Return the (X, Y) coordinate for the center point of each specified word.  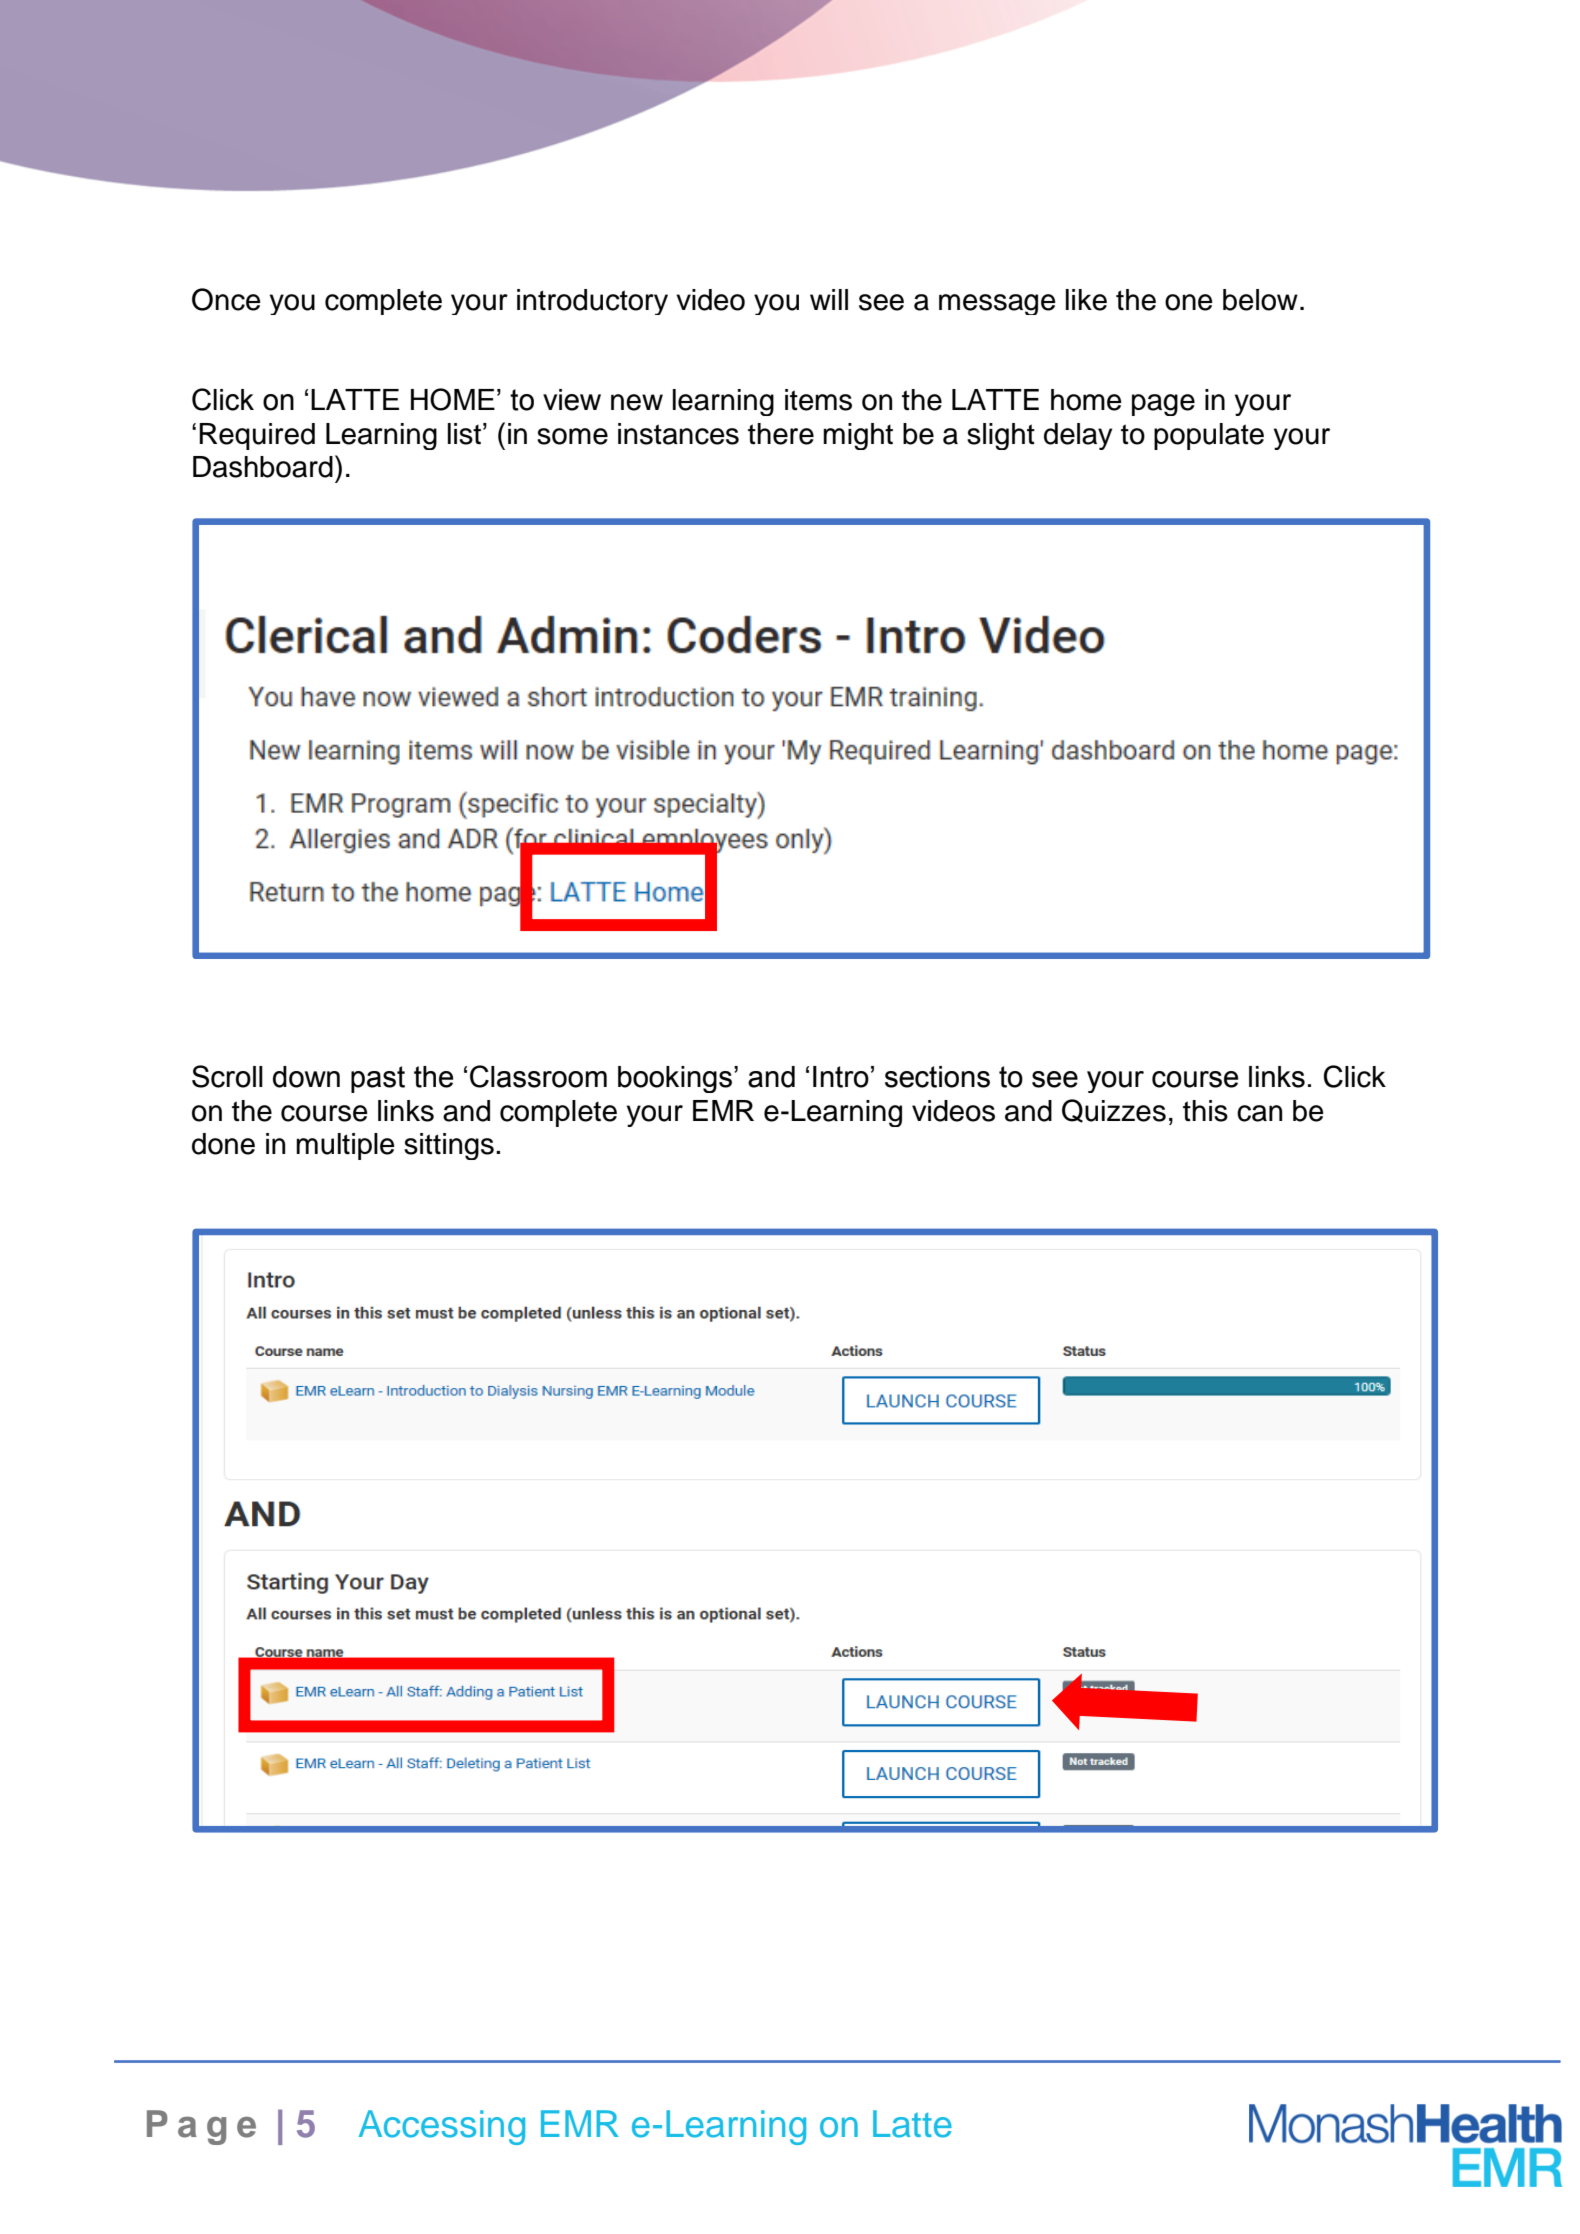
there (781, 434)
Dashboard (263, 467)
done (223, 1144)
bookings (676, 1079)
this (1205, 1111)
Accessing (442, 2127)
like (1086, 300)
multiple (345, 1146)
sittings (449, 1146)
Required (257, 436)
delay (1078, 436)
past (378, 1079)
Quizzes (1114, 1111)
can (1259, 1113)
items (818, 400)
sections (937, 1077)
